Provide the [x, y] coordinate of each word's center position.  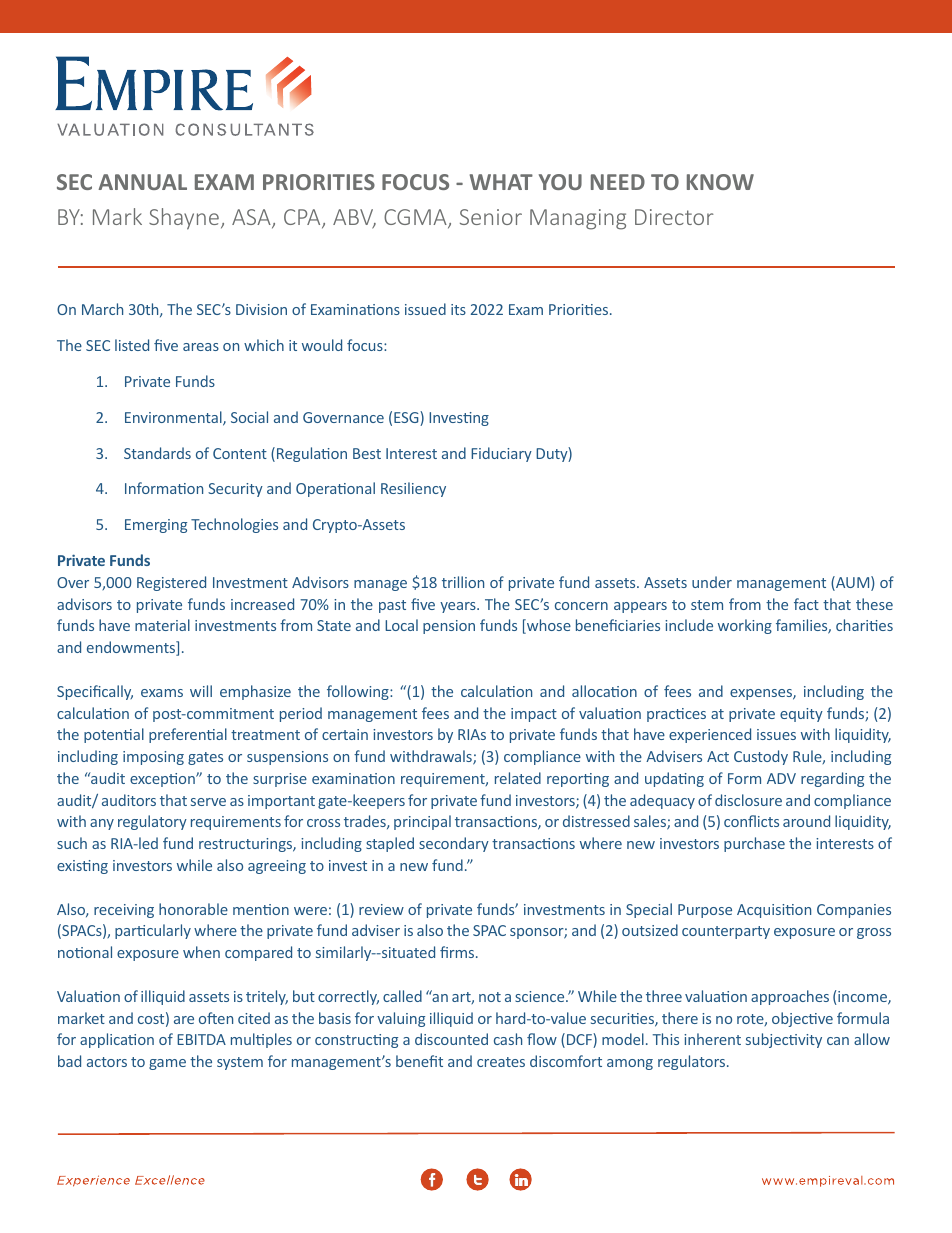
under [712, 582]
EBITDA [201, 1039]
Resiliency [413, 489]
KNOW [720, 182]
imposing [153, 758]
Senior [491, 217]
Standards [157, 453]
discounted [451, 1039]
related [518, 778]
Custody [761, 757]
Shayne [184, 219]
